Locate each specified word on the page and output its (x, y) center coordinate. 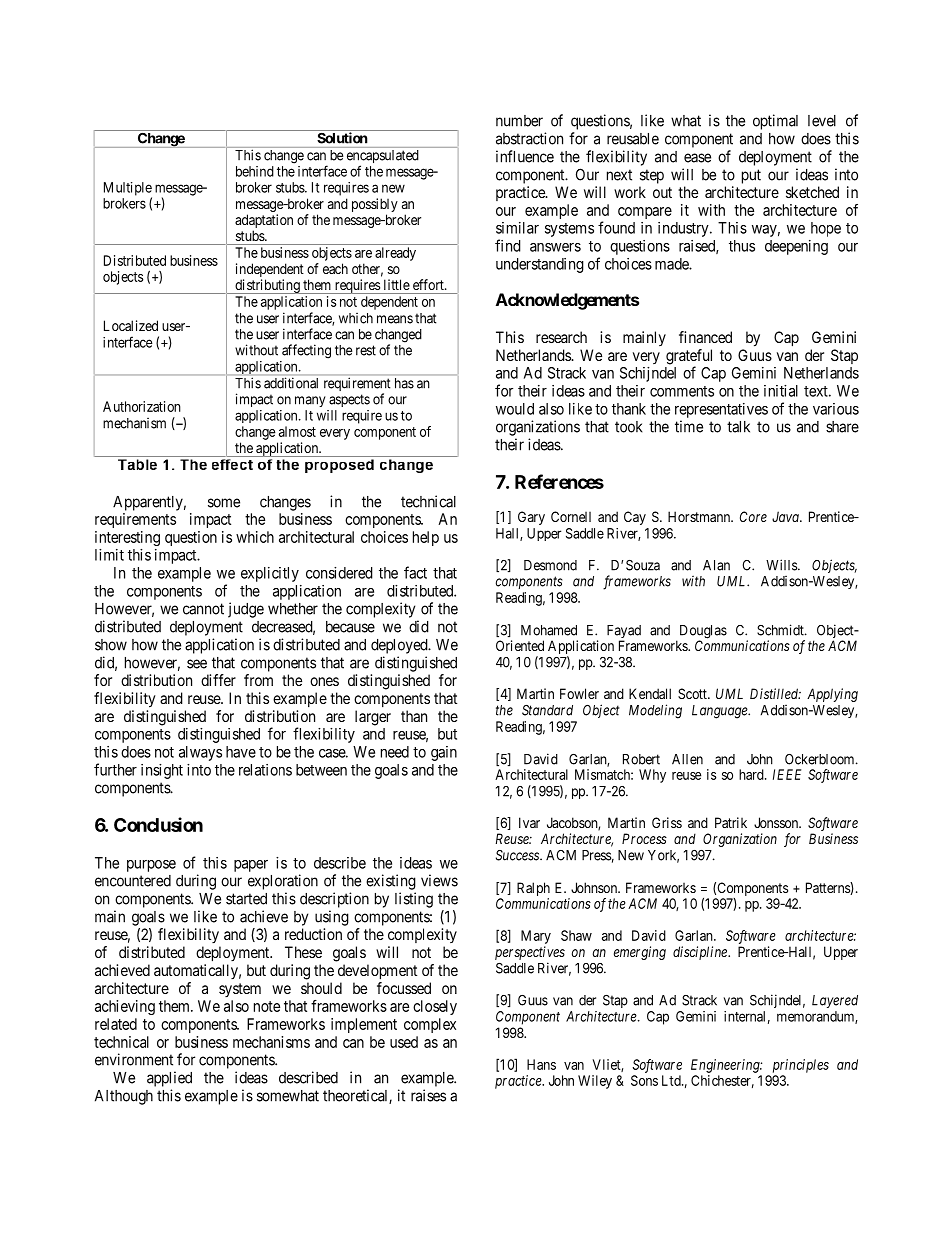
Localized (131, 325)
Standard (547, 710)
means (395, 319)
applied (169, 1079)
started (246, 899)
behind (255, 171)
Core (753, 516)
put (751, 176)
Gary (531, 518)
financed (705, 337)
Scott (693, 693)
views (439, 880)
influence (525, 156)
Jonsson (777, 822)
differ (218, 680)
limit (109, 555)
